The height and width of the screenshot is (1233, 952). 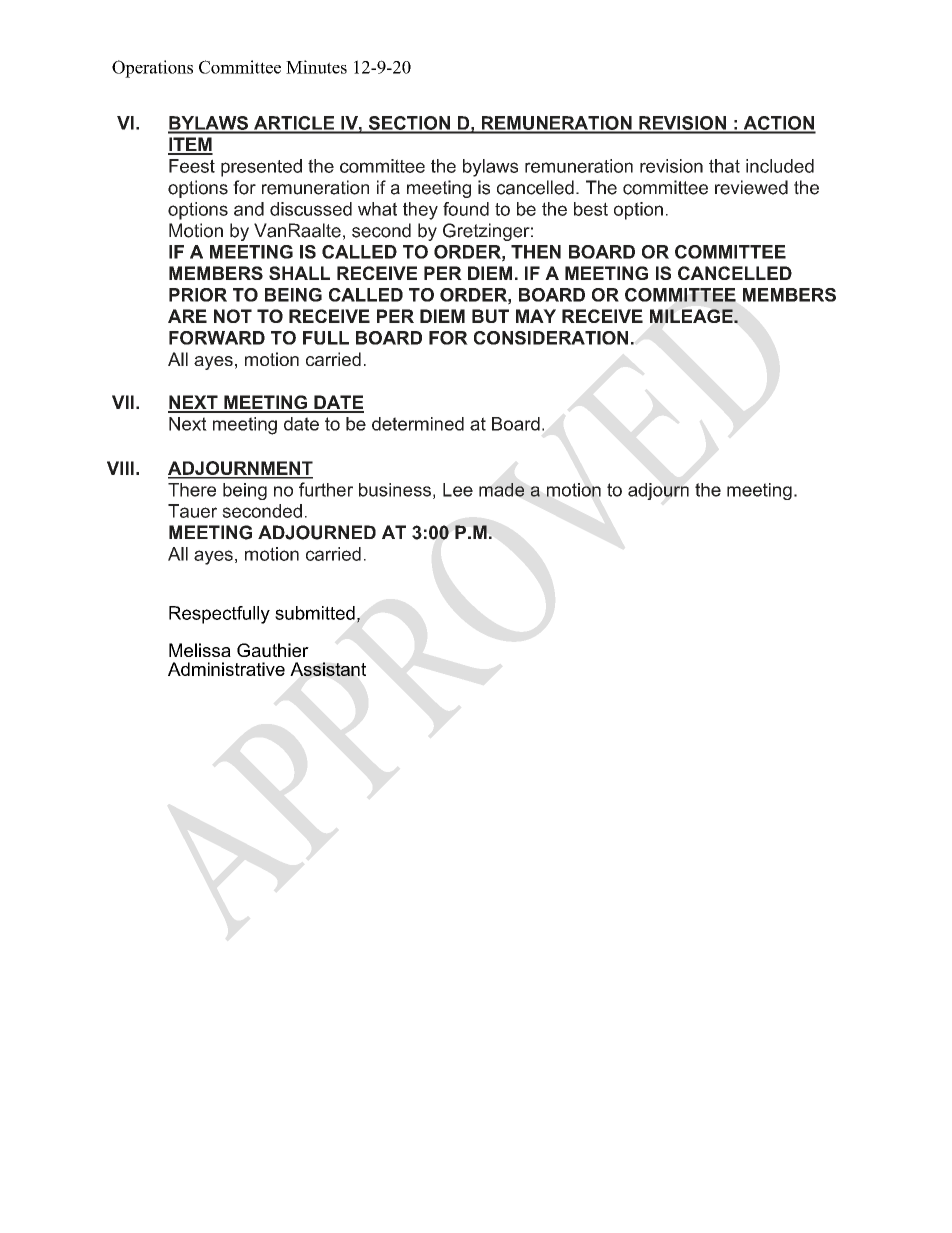 What do you see at coordinates (328, 669) in the screenshot?
I see `Assistant` at bounding box center [328, 669].
